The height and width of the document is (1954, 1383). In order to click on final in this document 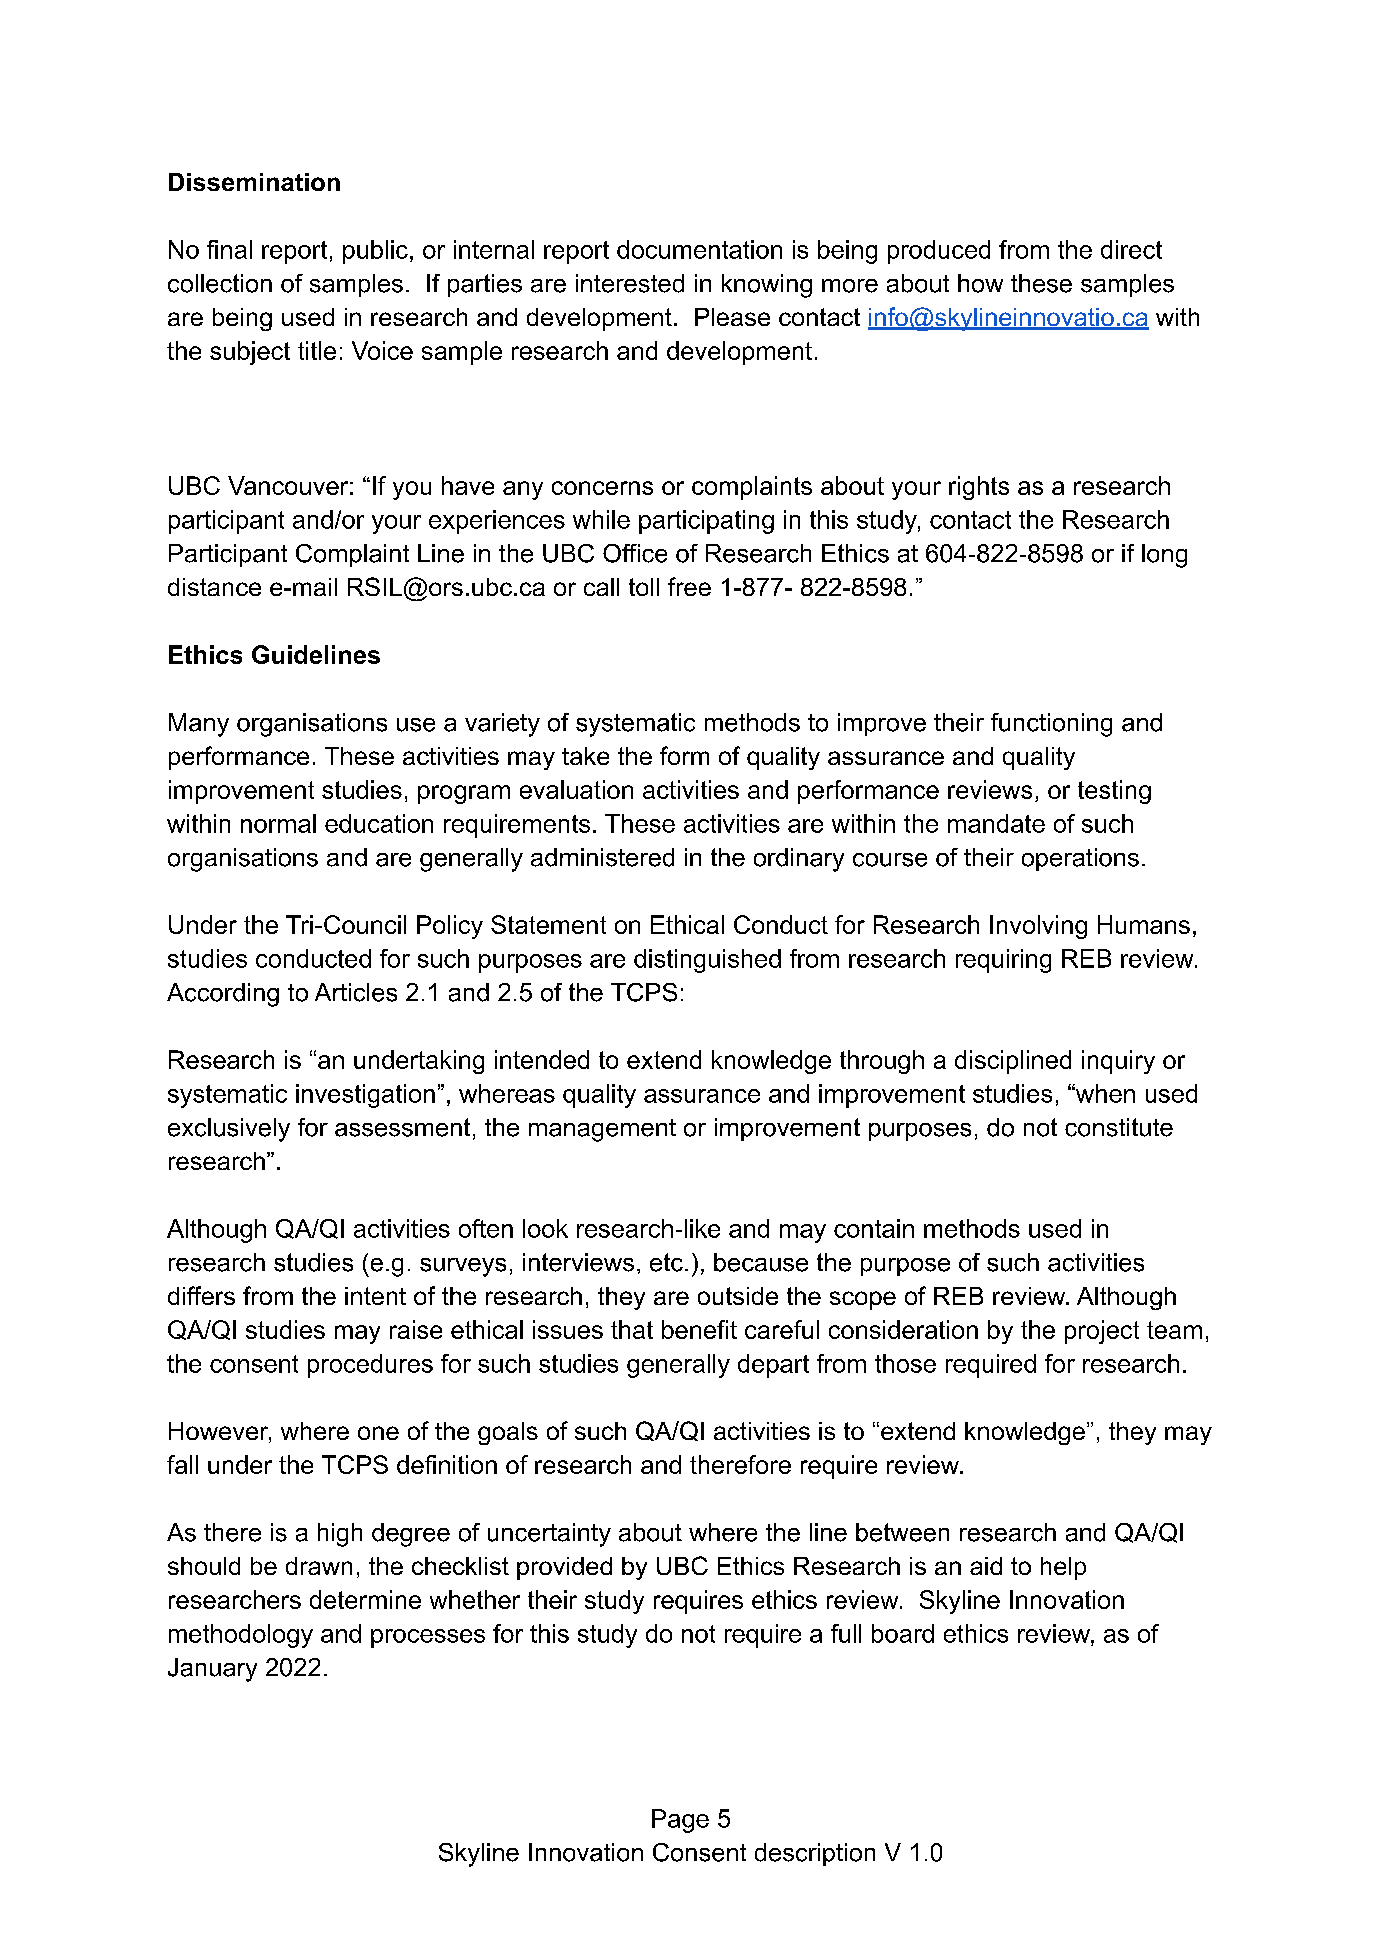, I will do `click(229, 249)`.
